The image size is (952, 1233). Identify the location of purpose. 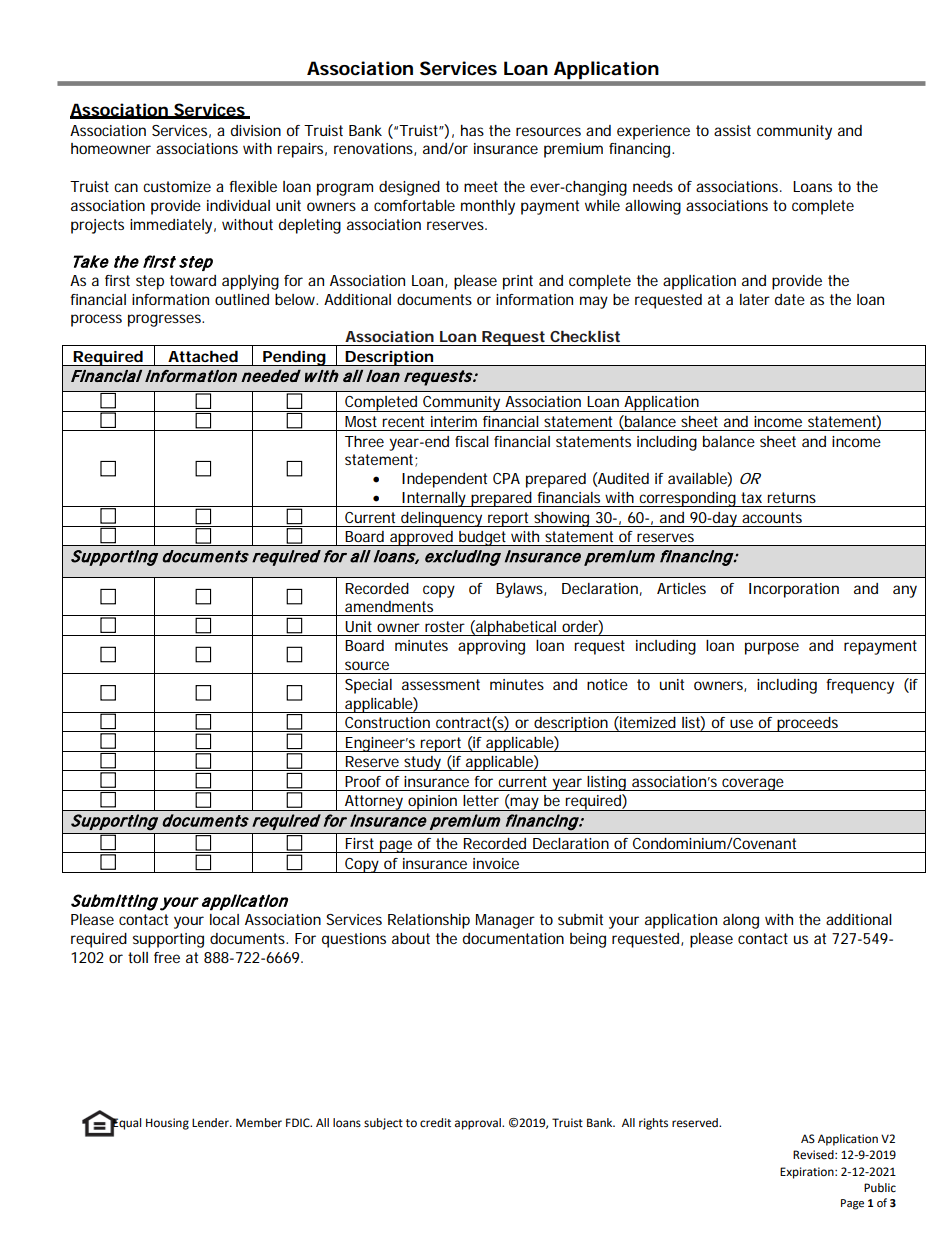
(772, 648).
